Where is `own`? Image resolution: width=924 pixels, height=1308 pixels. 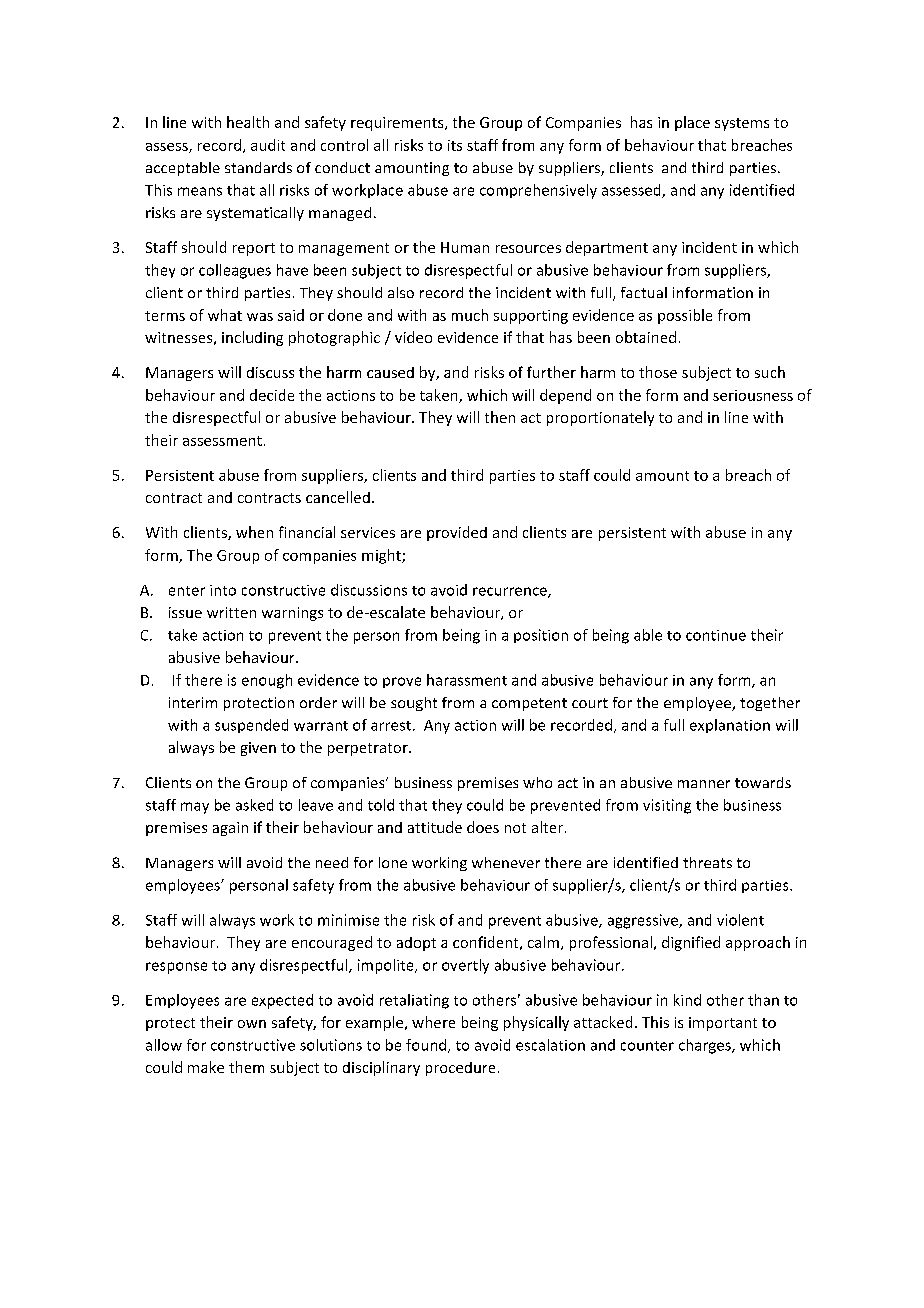
own is located at coordinates (252, 1024).
